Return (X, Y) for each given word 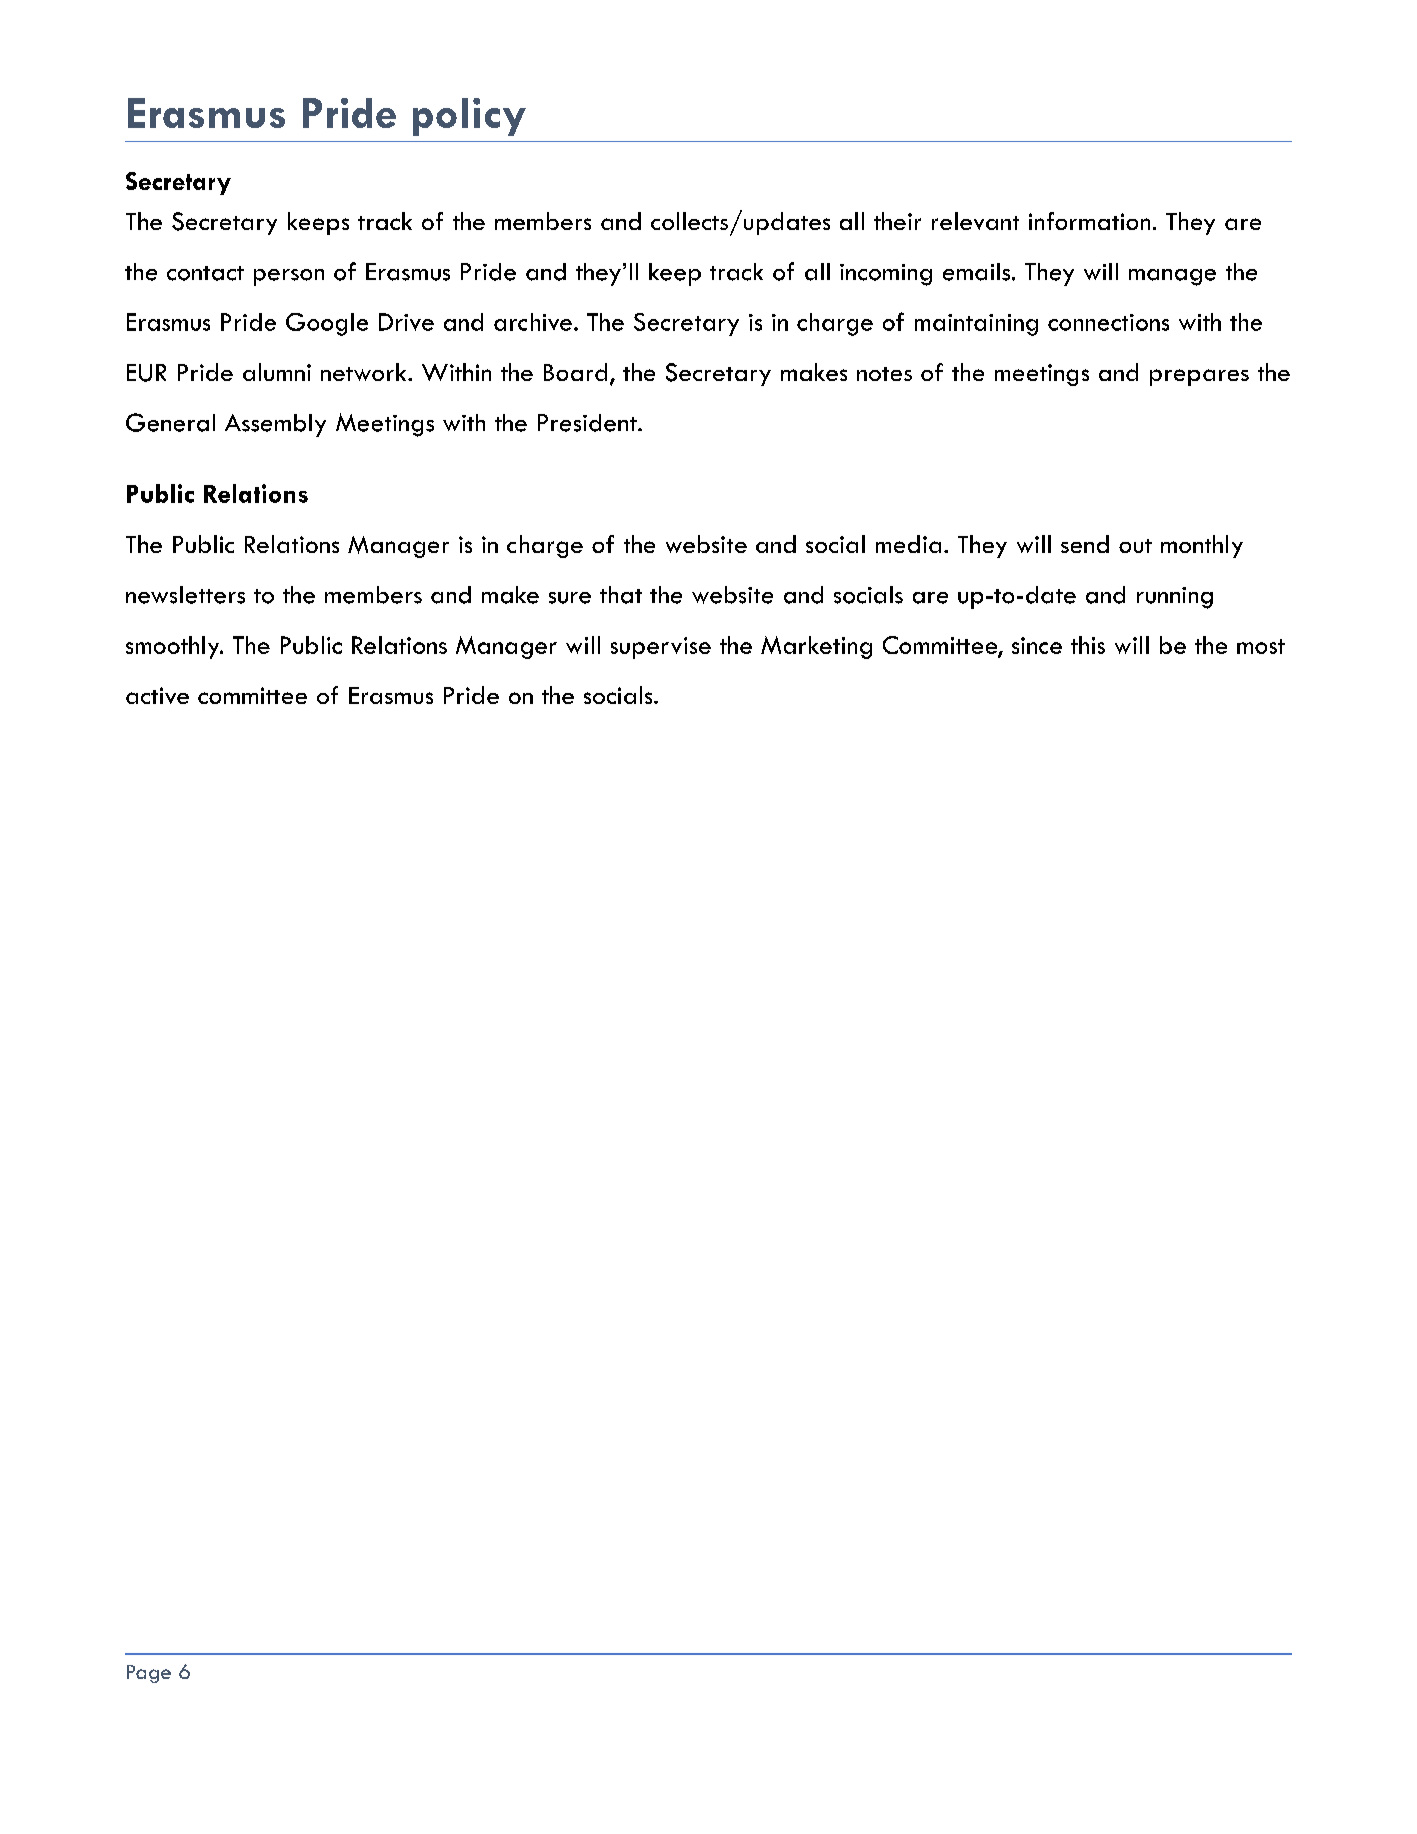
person (289, 277)
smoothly (174, 647)
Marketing (816, 647)
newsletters (185, 595)
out (1135, 546)
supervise (661, 648)
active (157, 695)
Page (149, 1674)
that (621, 595)
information (1089, 221)
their (897, 221)
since (1037, 645)
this (1088, 645)
